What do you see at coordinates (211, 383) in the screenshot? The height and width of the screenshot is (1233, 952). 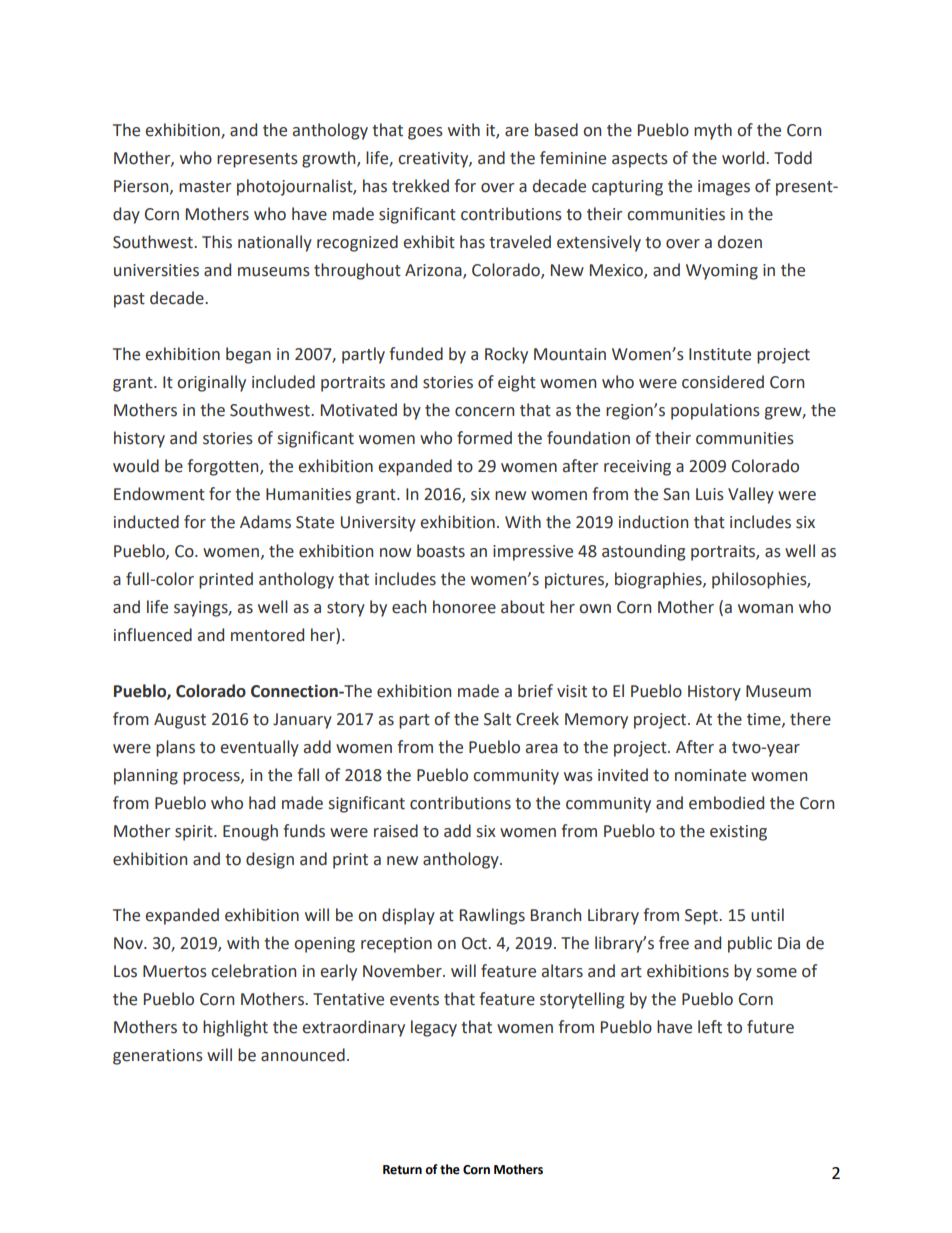 I see `originally` at bounding box center [211, 383].
